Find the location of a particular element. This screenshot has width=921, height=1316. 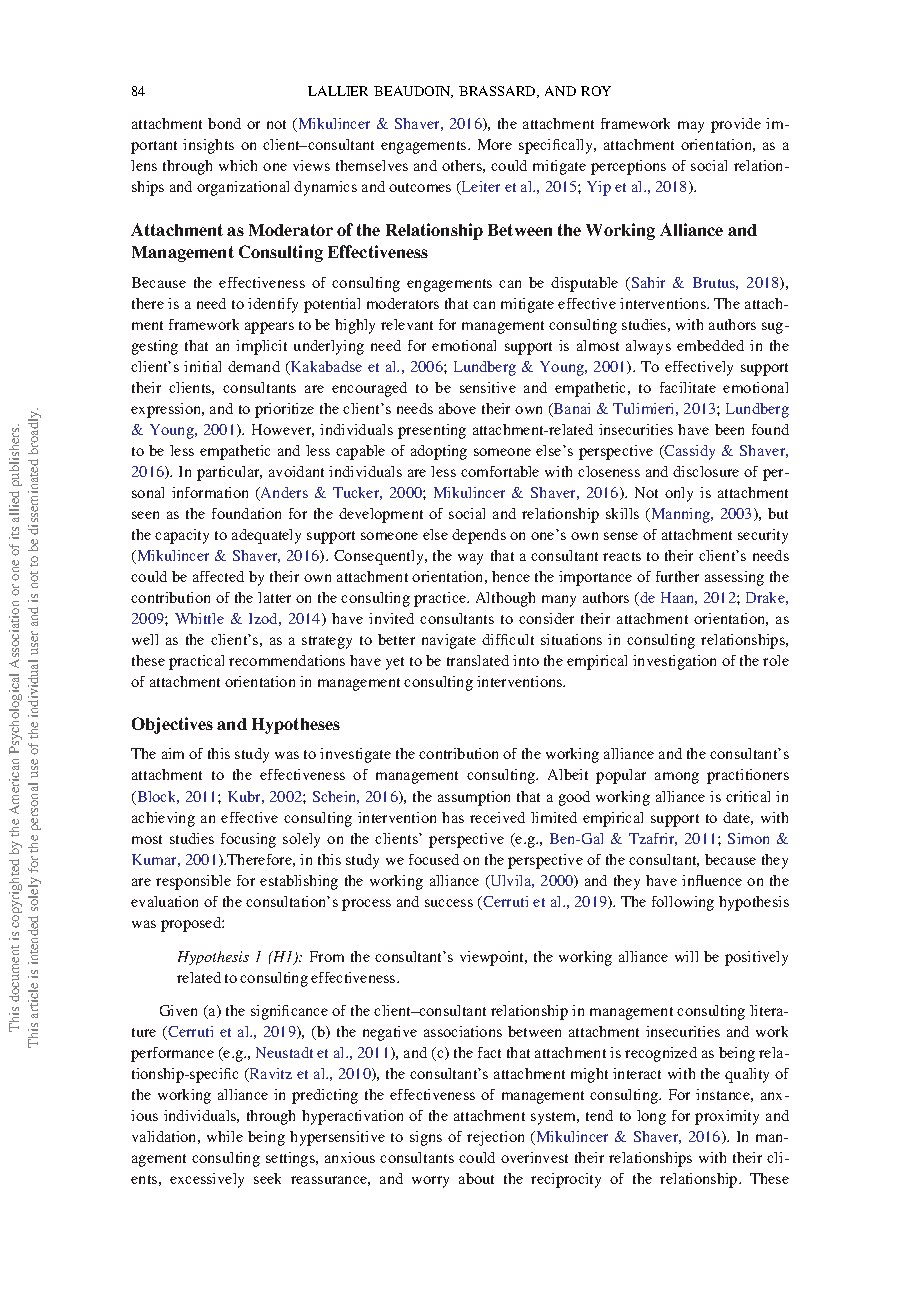

following is located at coordinates (683, 903).
